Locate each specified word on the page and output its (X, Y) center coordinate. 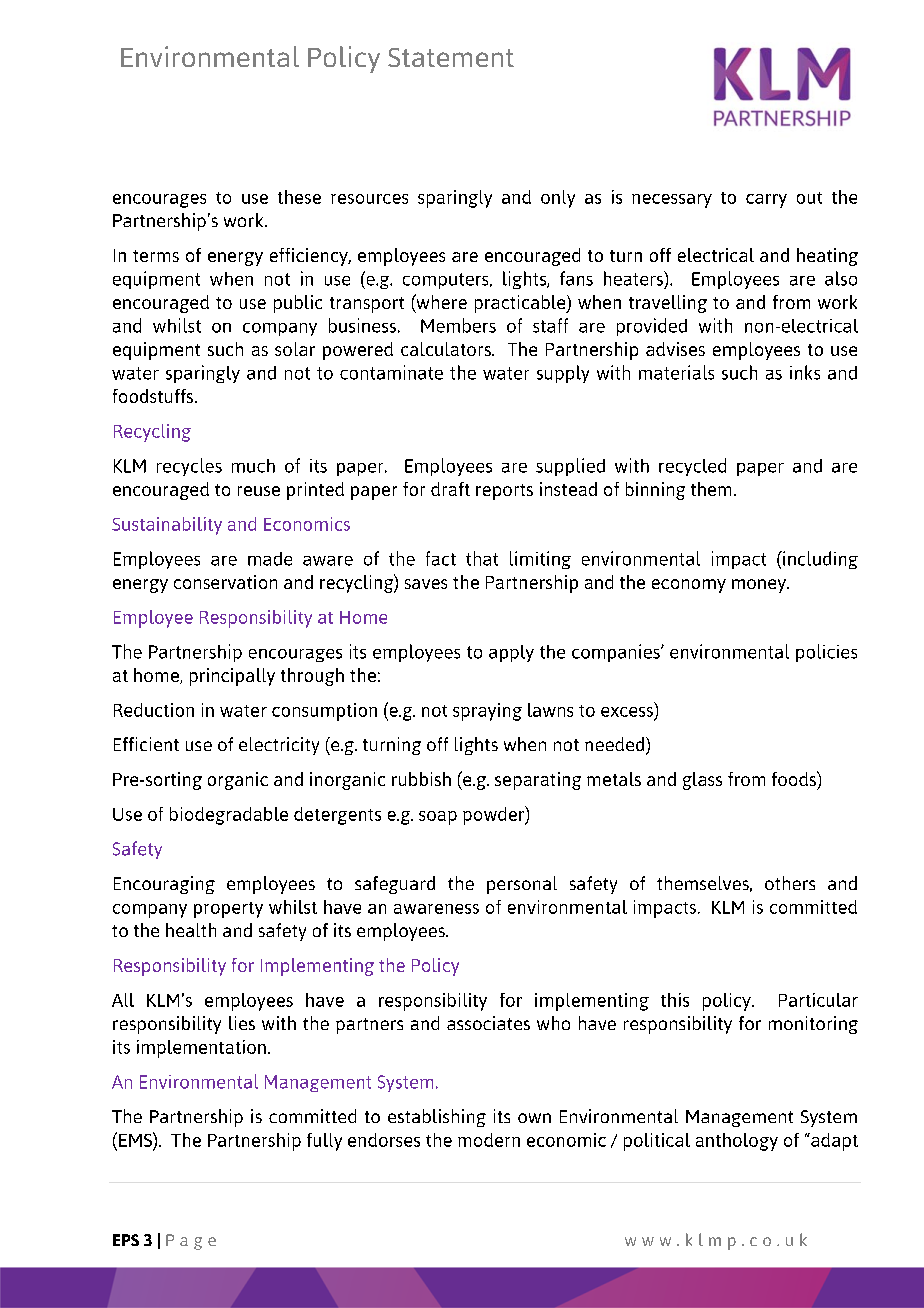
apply (511, 653)
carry (766, 201)
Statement (451, 57)
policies (826, 653)
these (299, 197)
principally (232, 677)
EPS (126, 1240)
